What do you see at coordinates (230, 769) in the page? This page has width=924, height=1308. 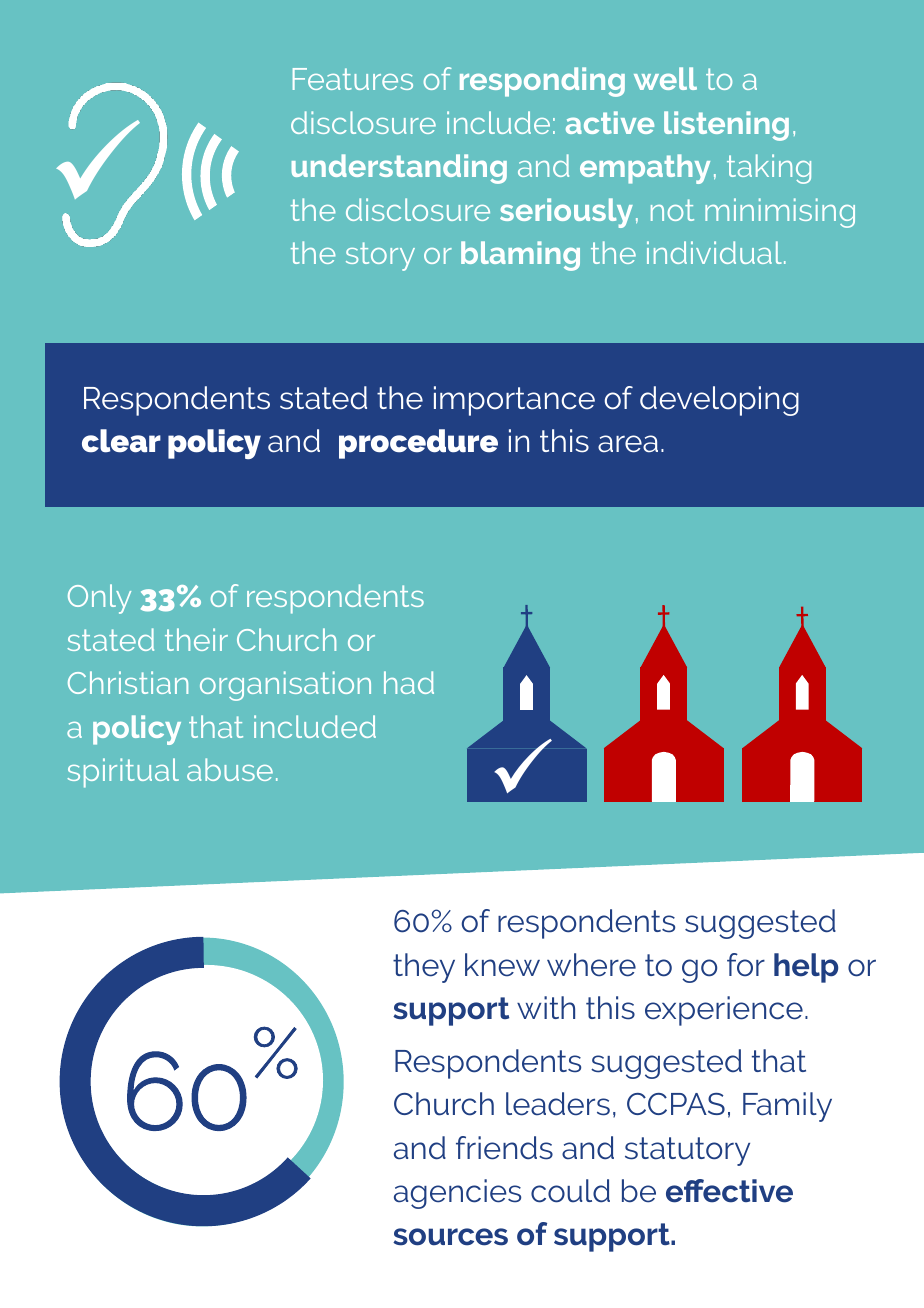 I see `abuse` at bounding box center [230, 769].
